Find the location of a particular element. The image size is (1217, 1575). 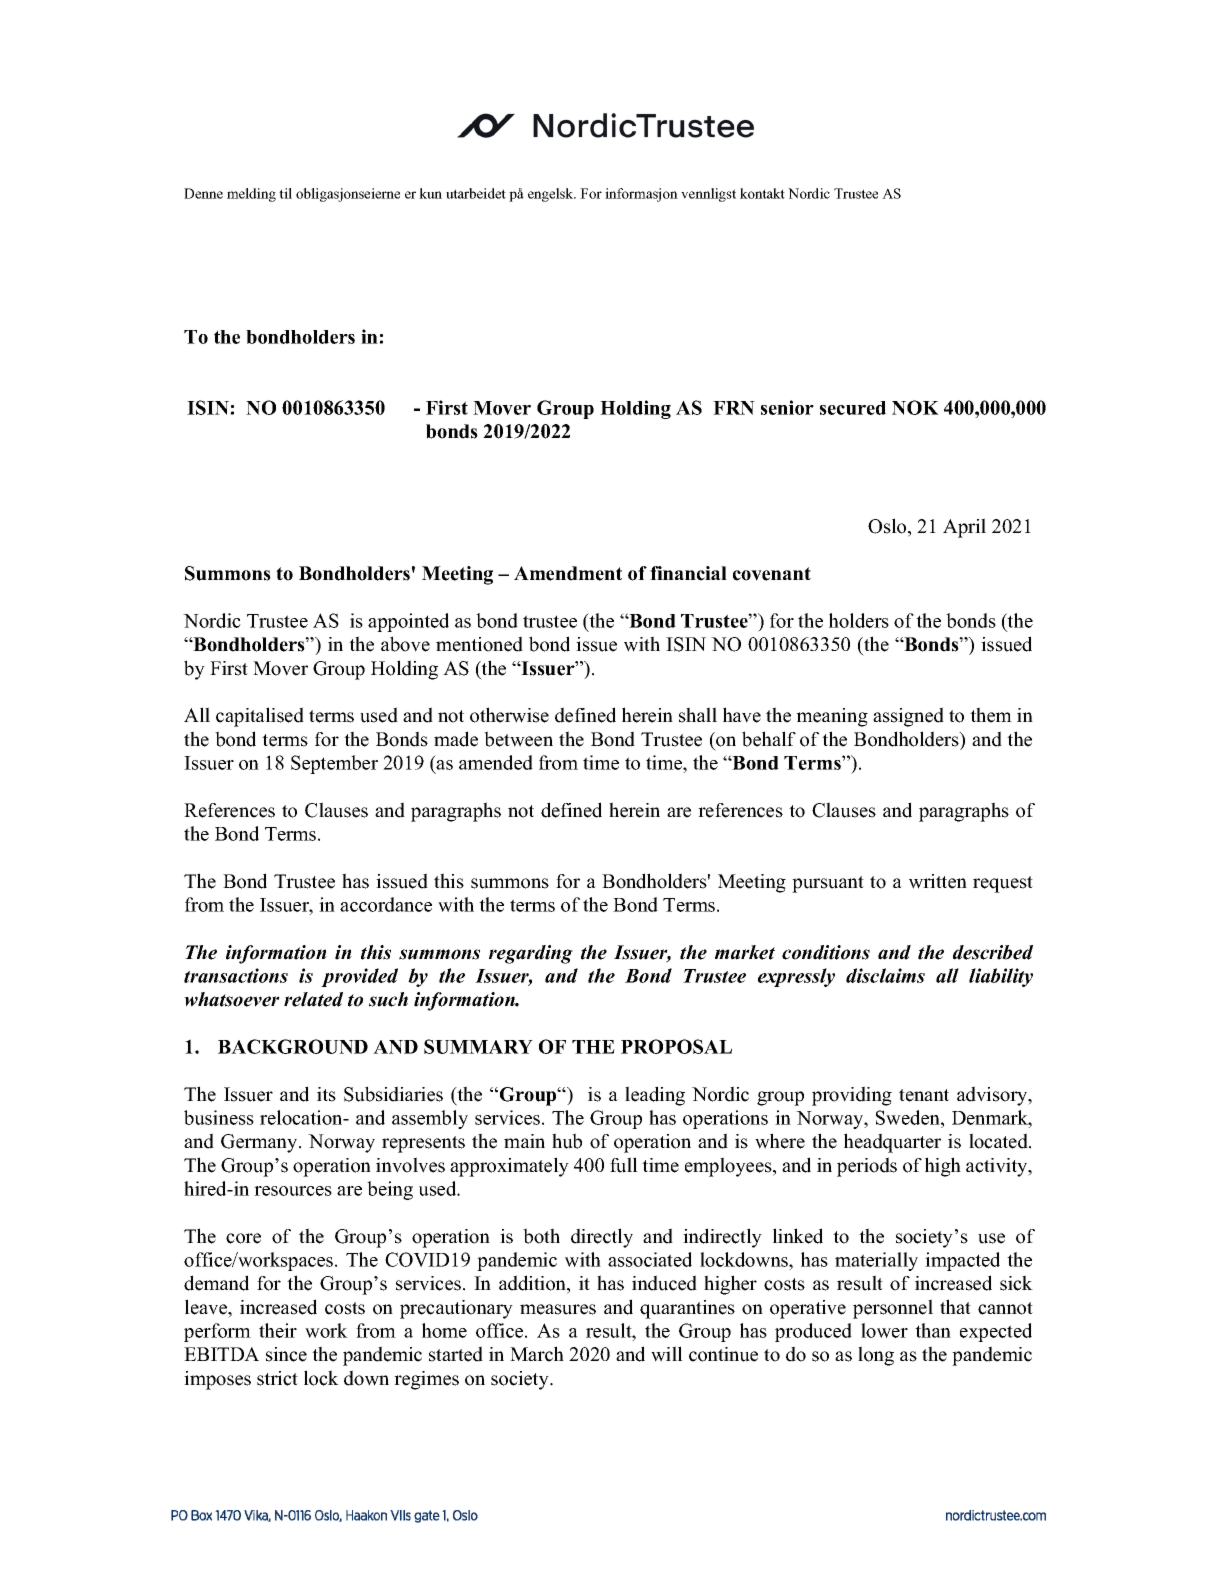

will is located at coordinates (667, 1354).
